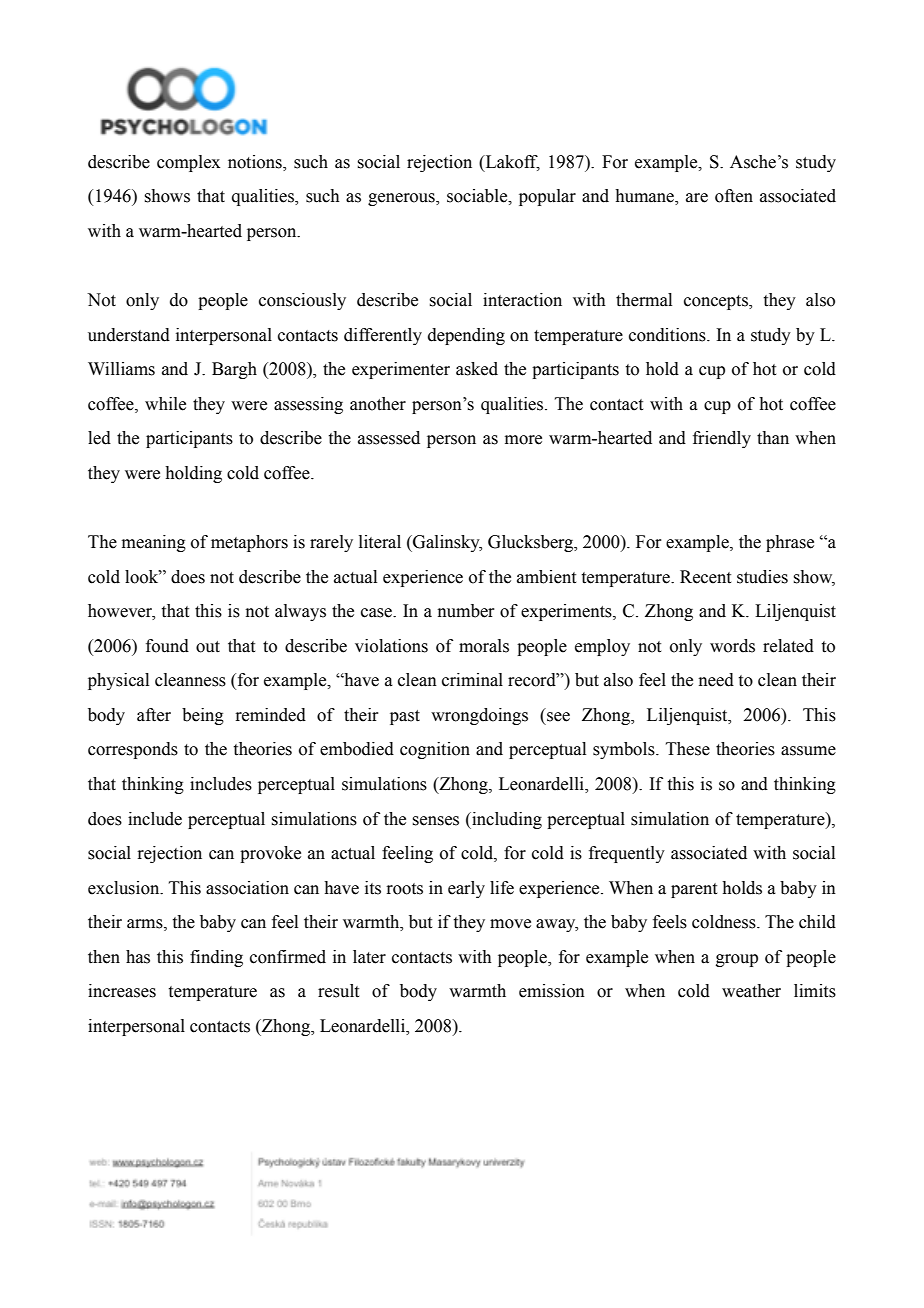 This screenshot has height=1308, width=924. What do you see at coordinates (188, 163) in the screenshot?
I see `complex` at bounding box center [188, 163].
